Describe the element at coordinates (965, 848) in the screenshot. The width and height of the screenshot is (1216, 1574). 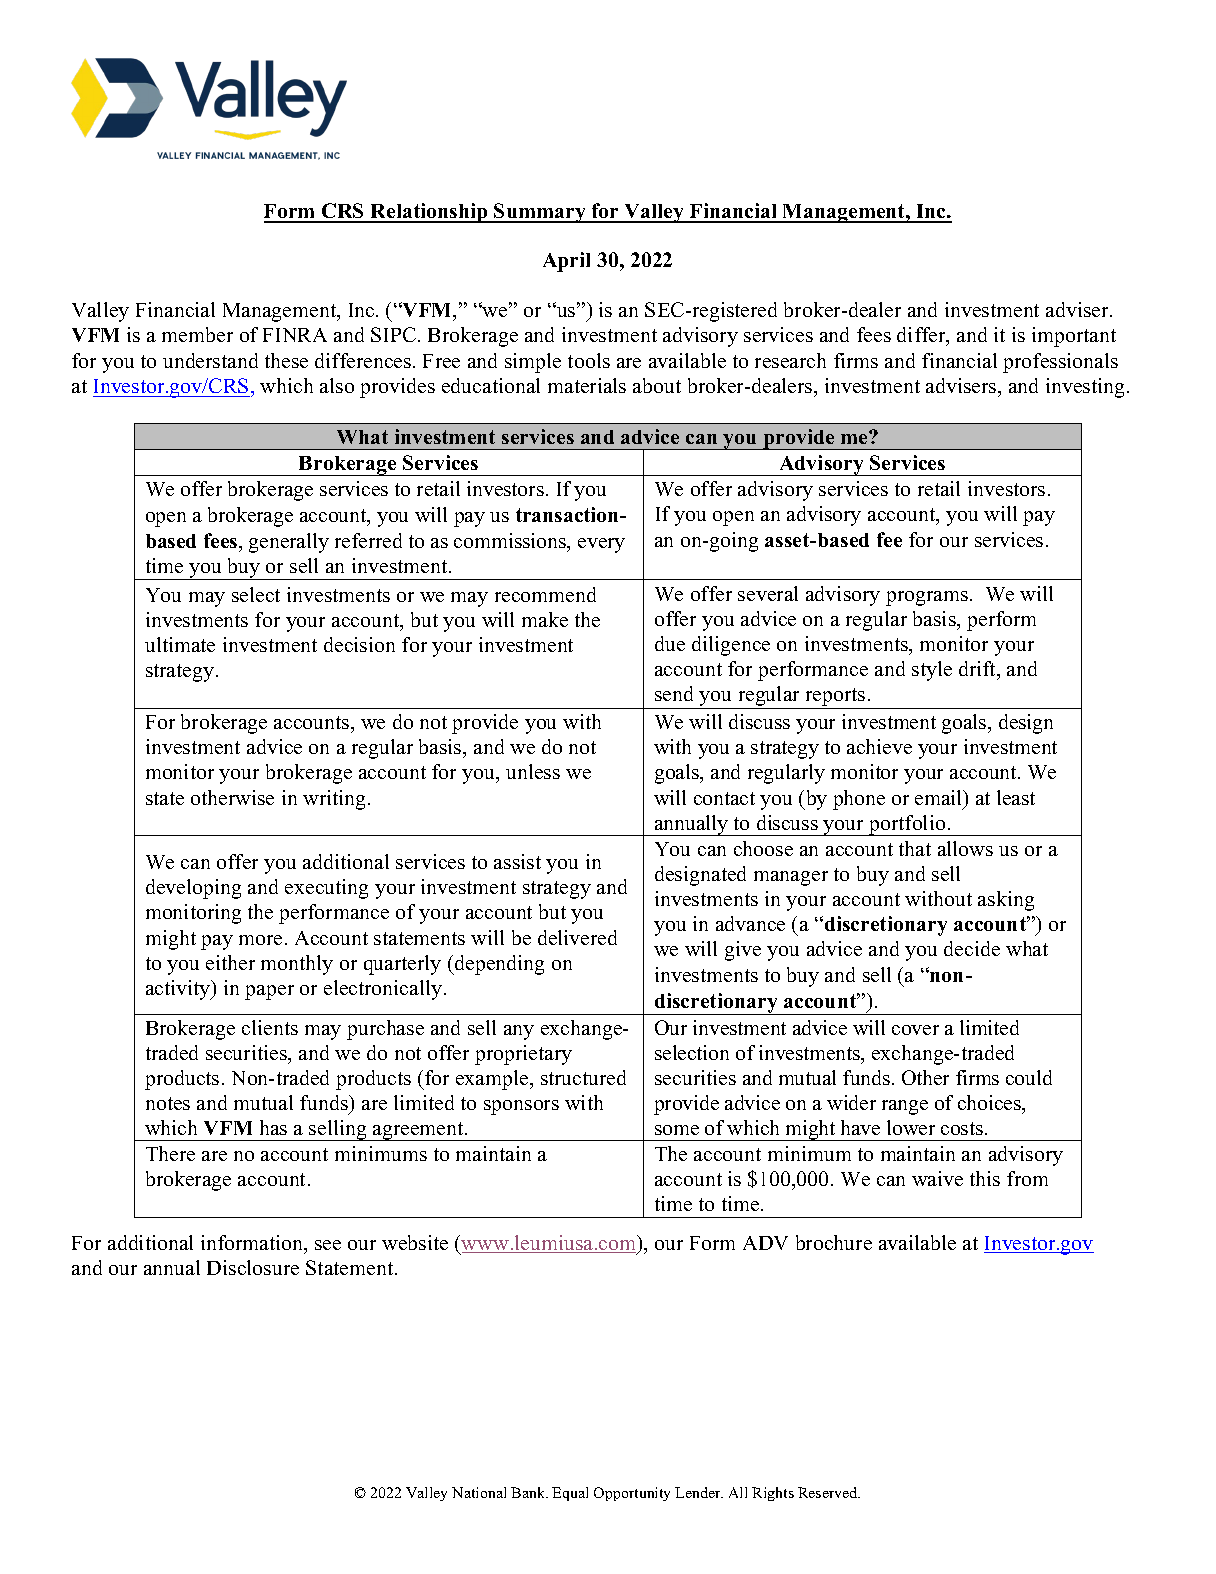
I see `allows` at that location.
